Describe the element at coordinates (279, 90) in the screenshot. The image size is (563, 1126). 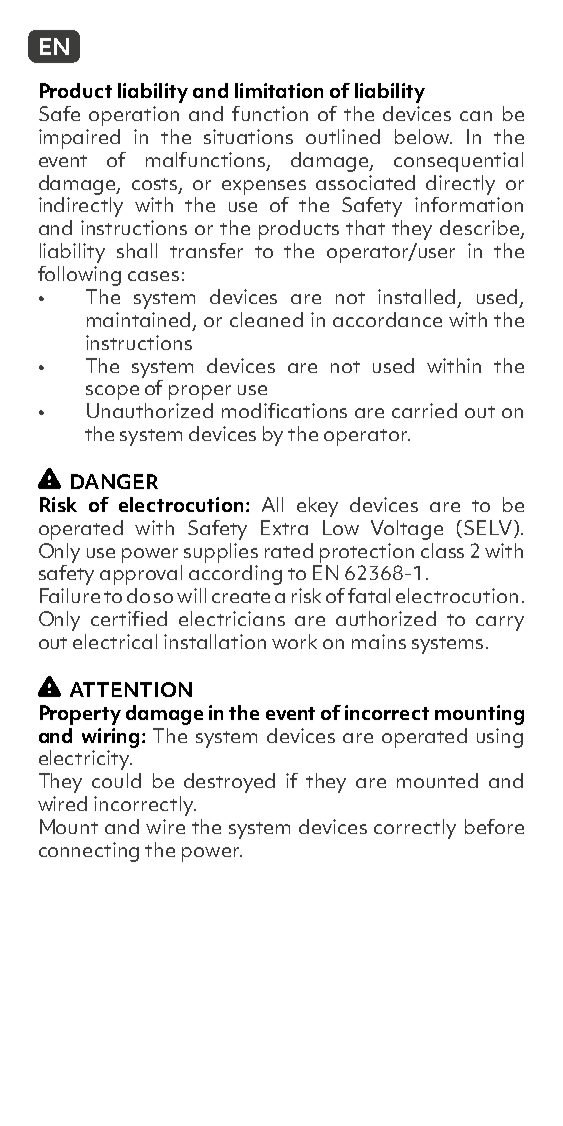
I see `limitation` at that location.
